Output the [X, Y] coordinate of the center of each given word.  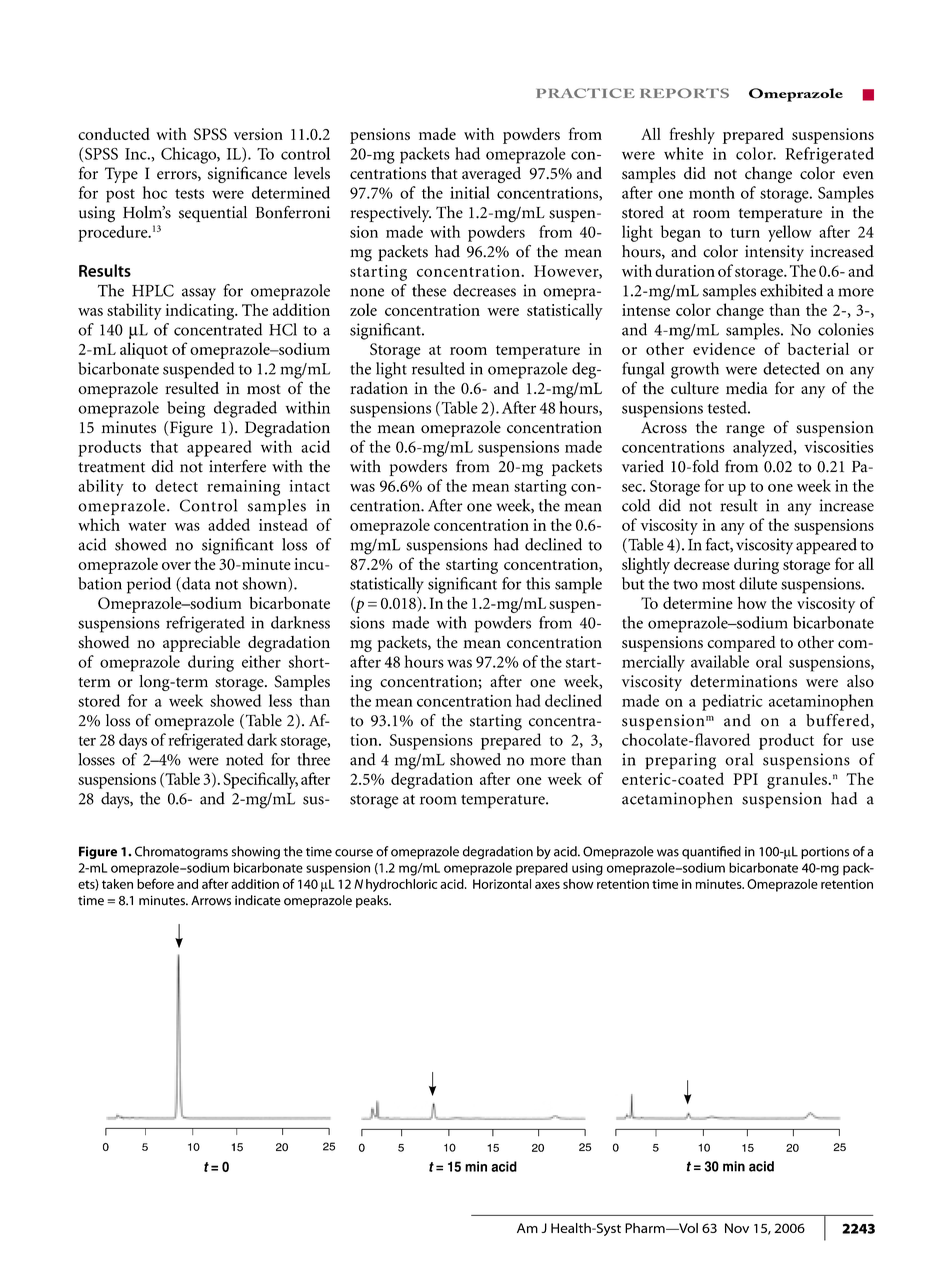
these [429, 290]
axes [547, 885]
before [155, 883]
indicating [201, 311]
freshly [692, 135]
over [176, 566]
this [538, 583]
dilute [758, 583]
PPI [745, 779]
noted [245, 759]
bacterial [818, 348]
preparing [680, 761]
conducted [114, 134]
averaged [491, 175]
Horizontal [502, 884]
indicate [258, 900]
